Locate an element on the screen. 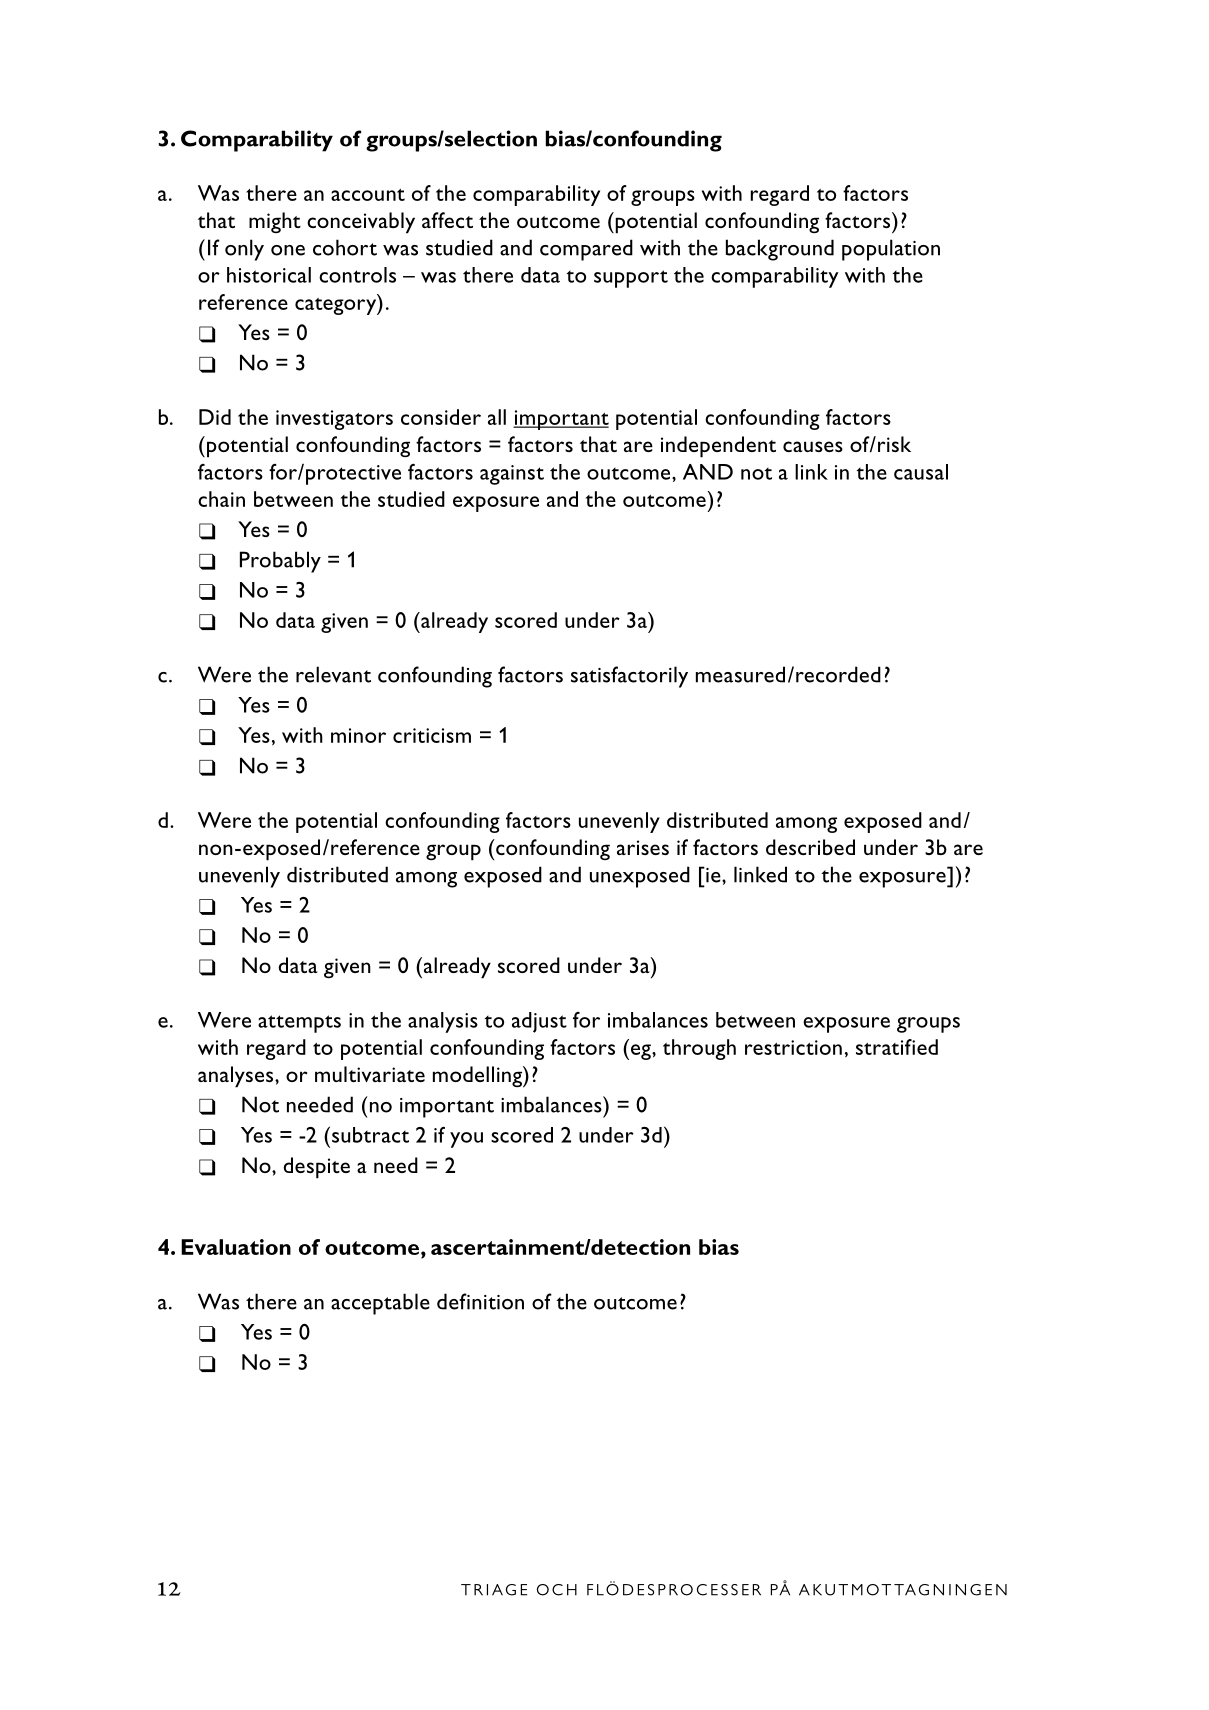 The image size is (1209, 1710). chain is located at coordinates (221, 499).
